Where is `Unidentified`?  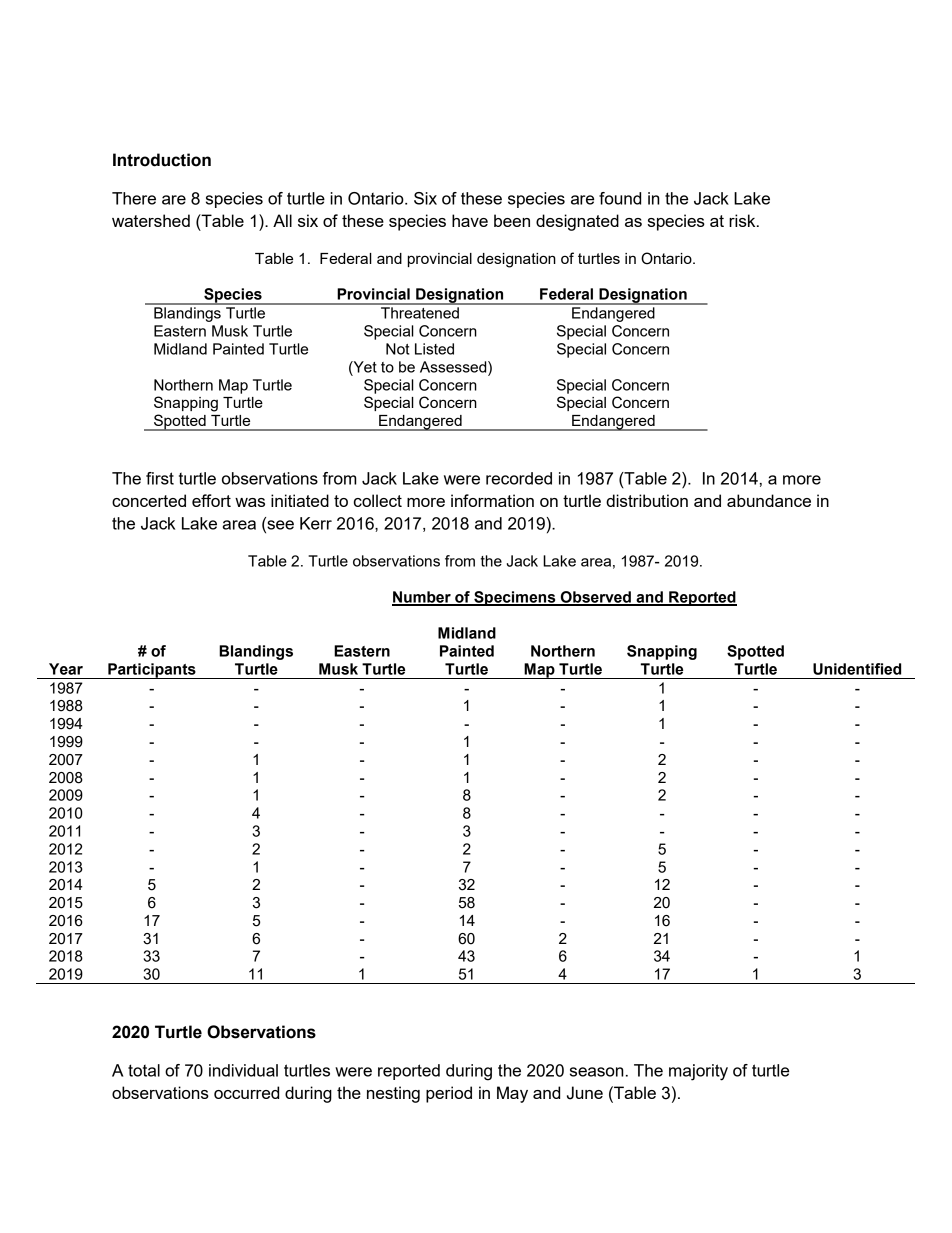 Unidentified is located at coordinates (857, 669).
